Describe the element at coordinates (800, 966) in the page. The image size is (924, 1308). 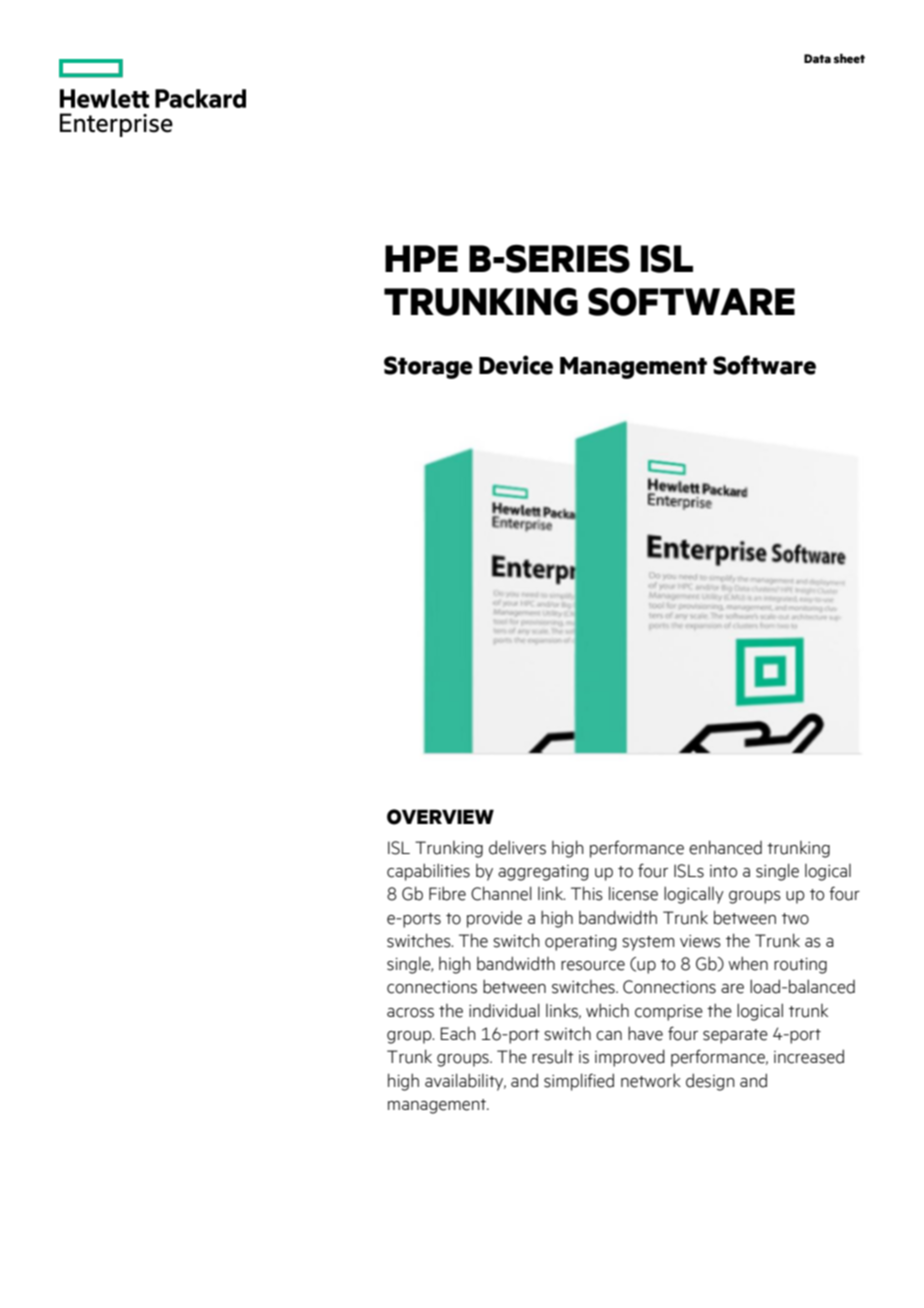
I see `routing` at that location.
